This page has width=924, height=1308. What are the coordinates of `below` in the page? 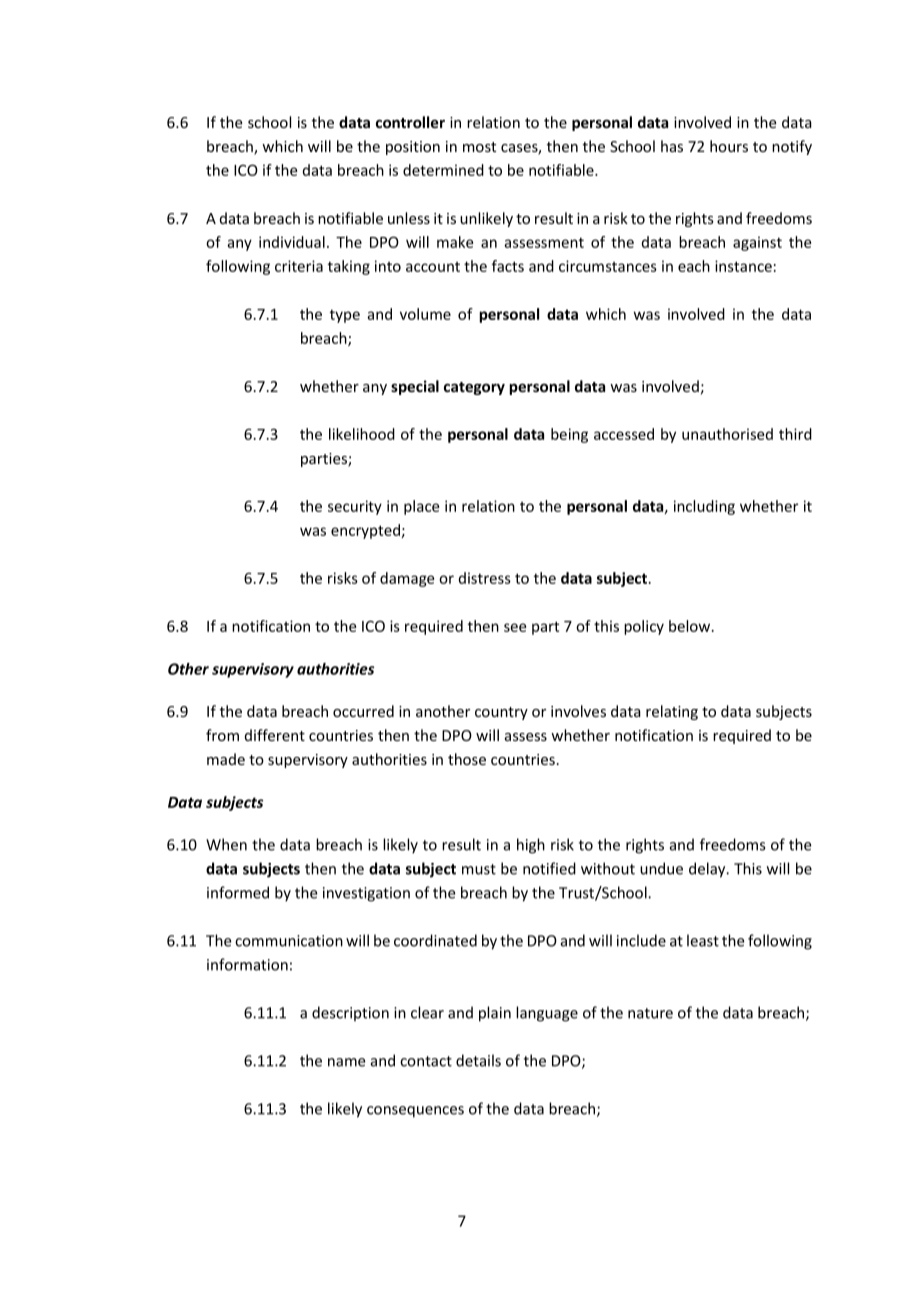 It's located at (691, 626).
